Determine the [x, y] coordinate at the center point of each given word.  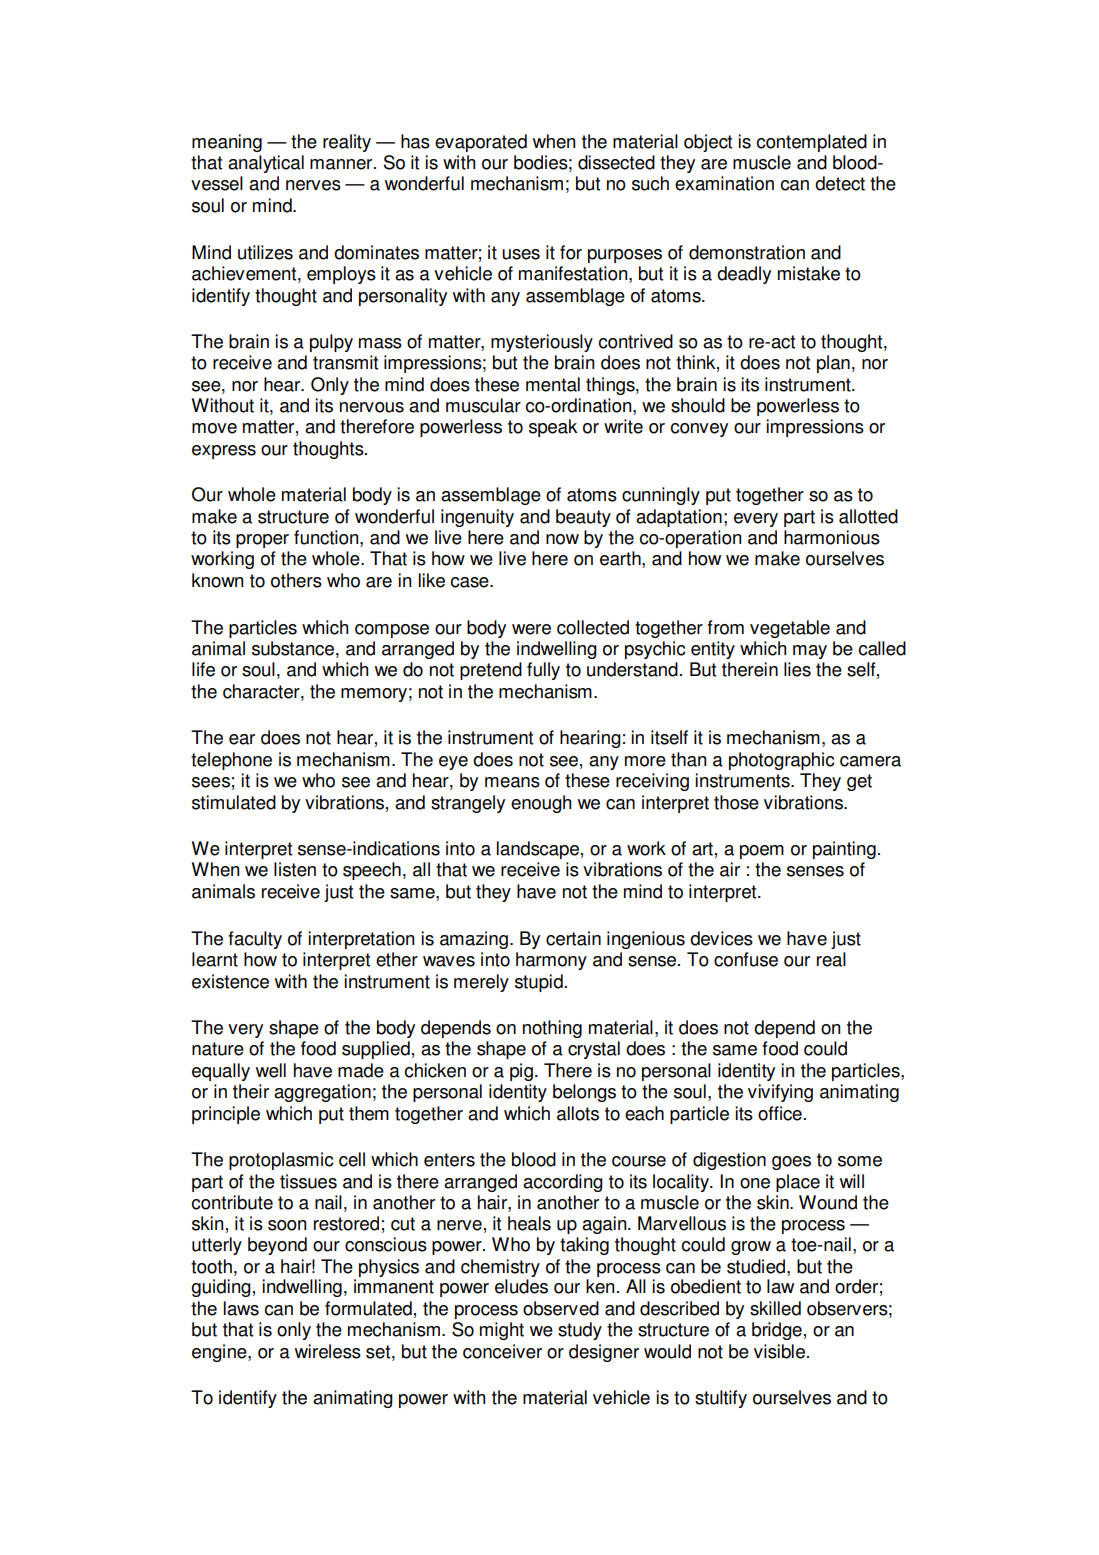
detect [840, 183]
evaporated [481, 143]
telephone [231, 761]
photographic [781, 761]
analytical [266, 164]
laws [241, 1308]
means [512, 782]
